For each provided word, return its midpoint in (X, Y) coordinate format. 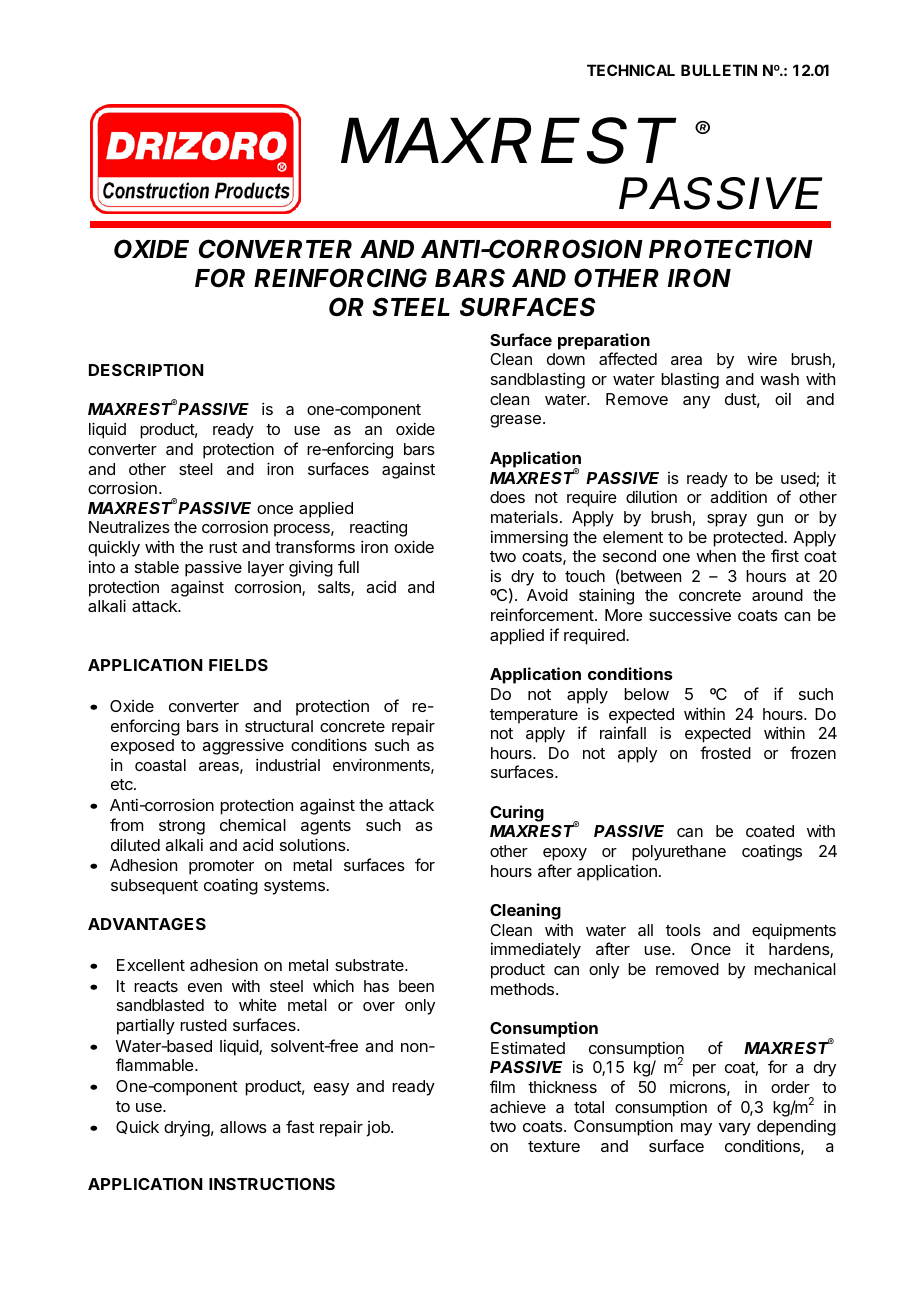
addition (738, 496)
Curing (517, 813)
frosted (725, 752)
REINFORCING (340, 278)
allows (243, 1127)
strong (182, 827)
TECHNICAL (631, 70)
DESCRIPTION (146, 370)
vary (735, 1129)
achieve (518, 1107)
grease (515, 421)
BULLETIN (719, 70)
